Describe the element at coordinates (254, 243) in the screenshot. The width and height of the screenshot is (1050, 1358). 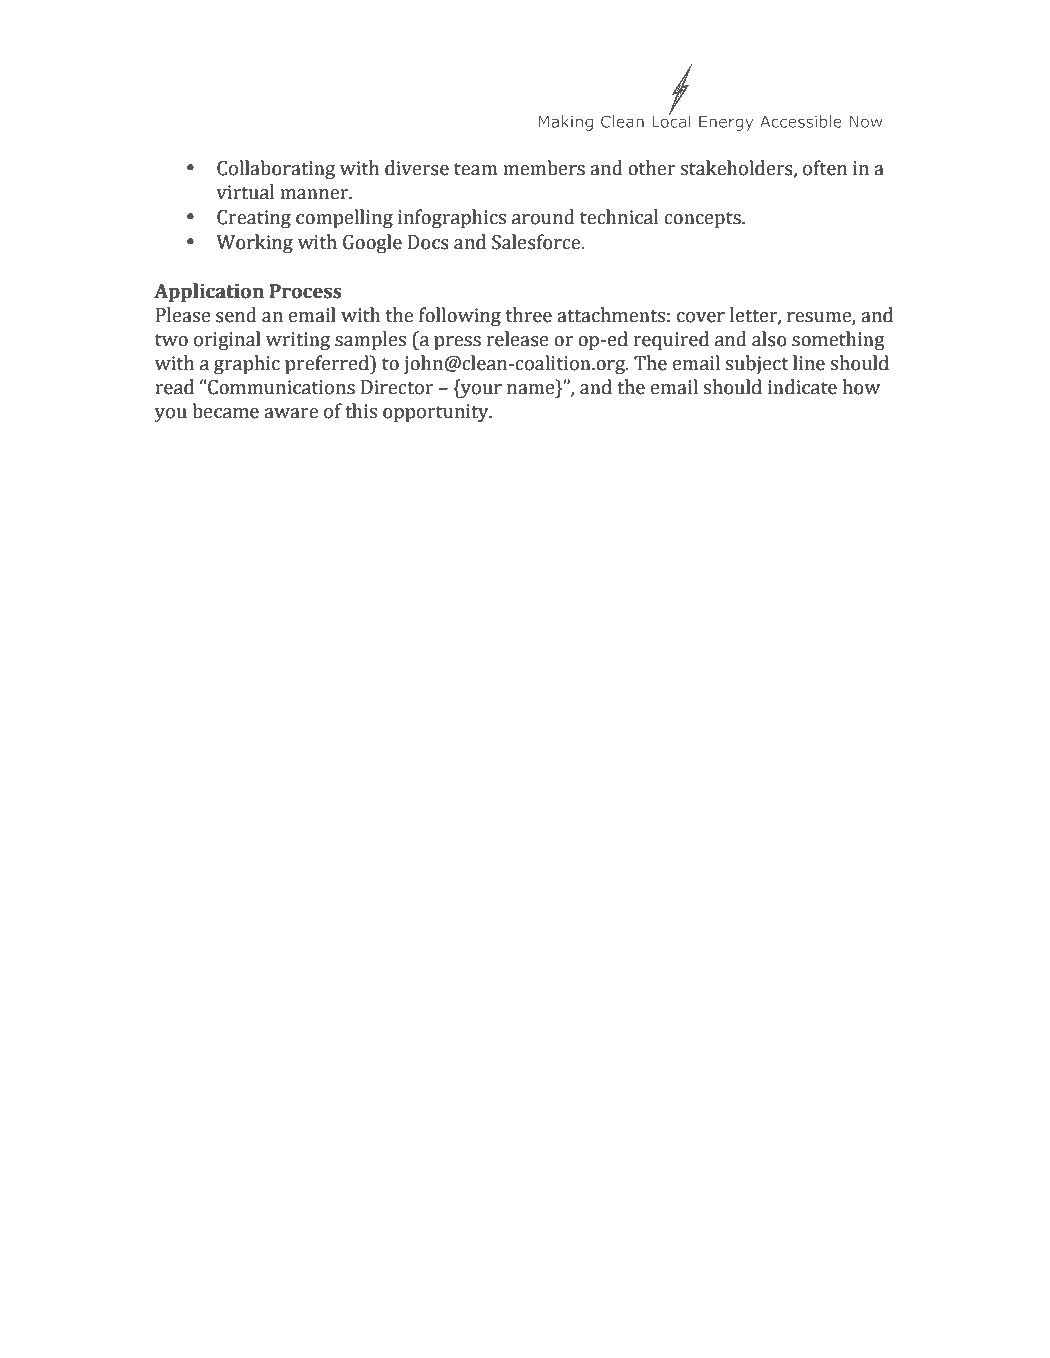
I see `Working` at that location.
